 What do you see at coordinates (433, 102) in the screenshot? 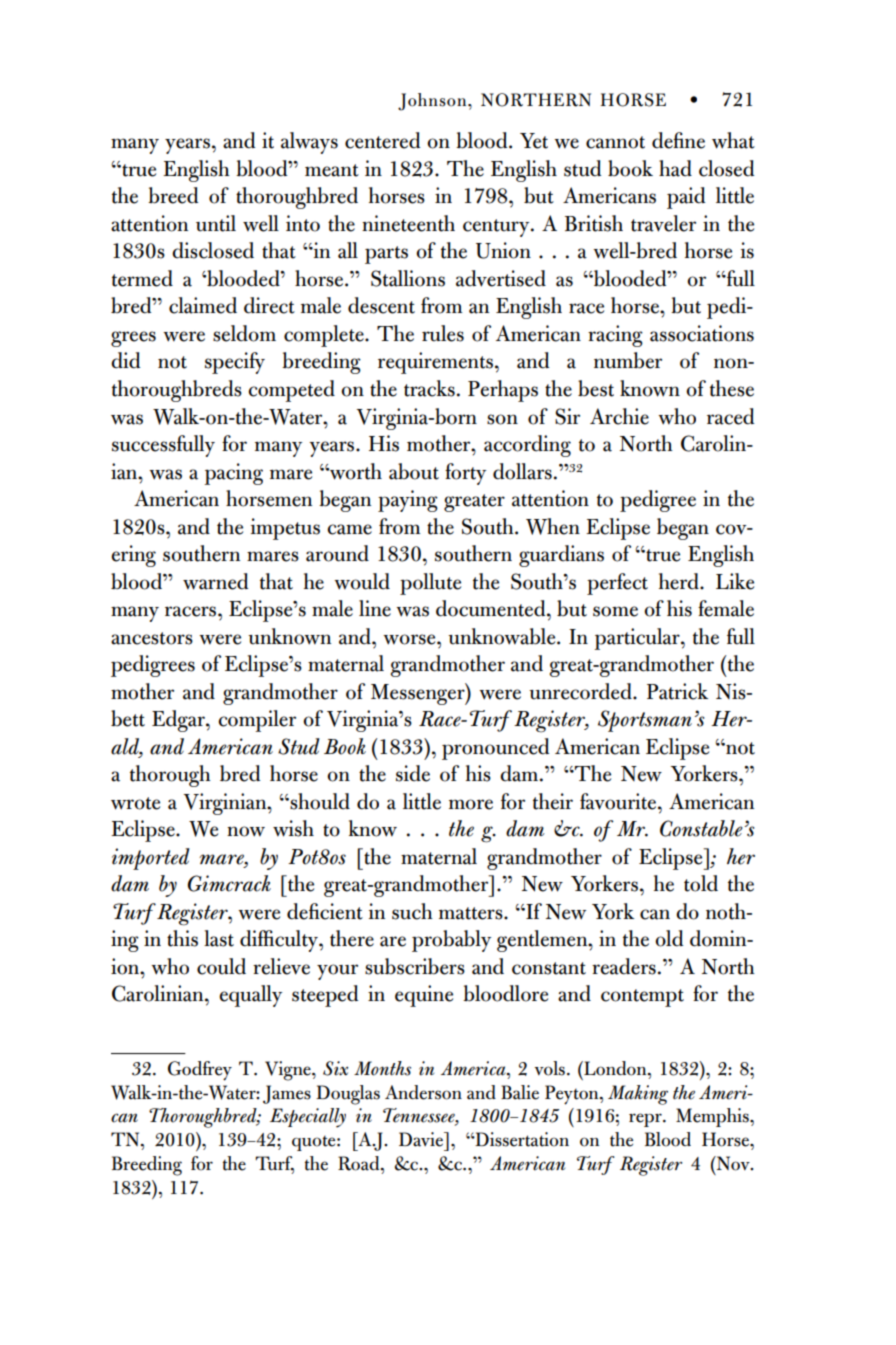
I see `Johnson` at bounding box center [433, 102].
